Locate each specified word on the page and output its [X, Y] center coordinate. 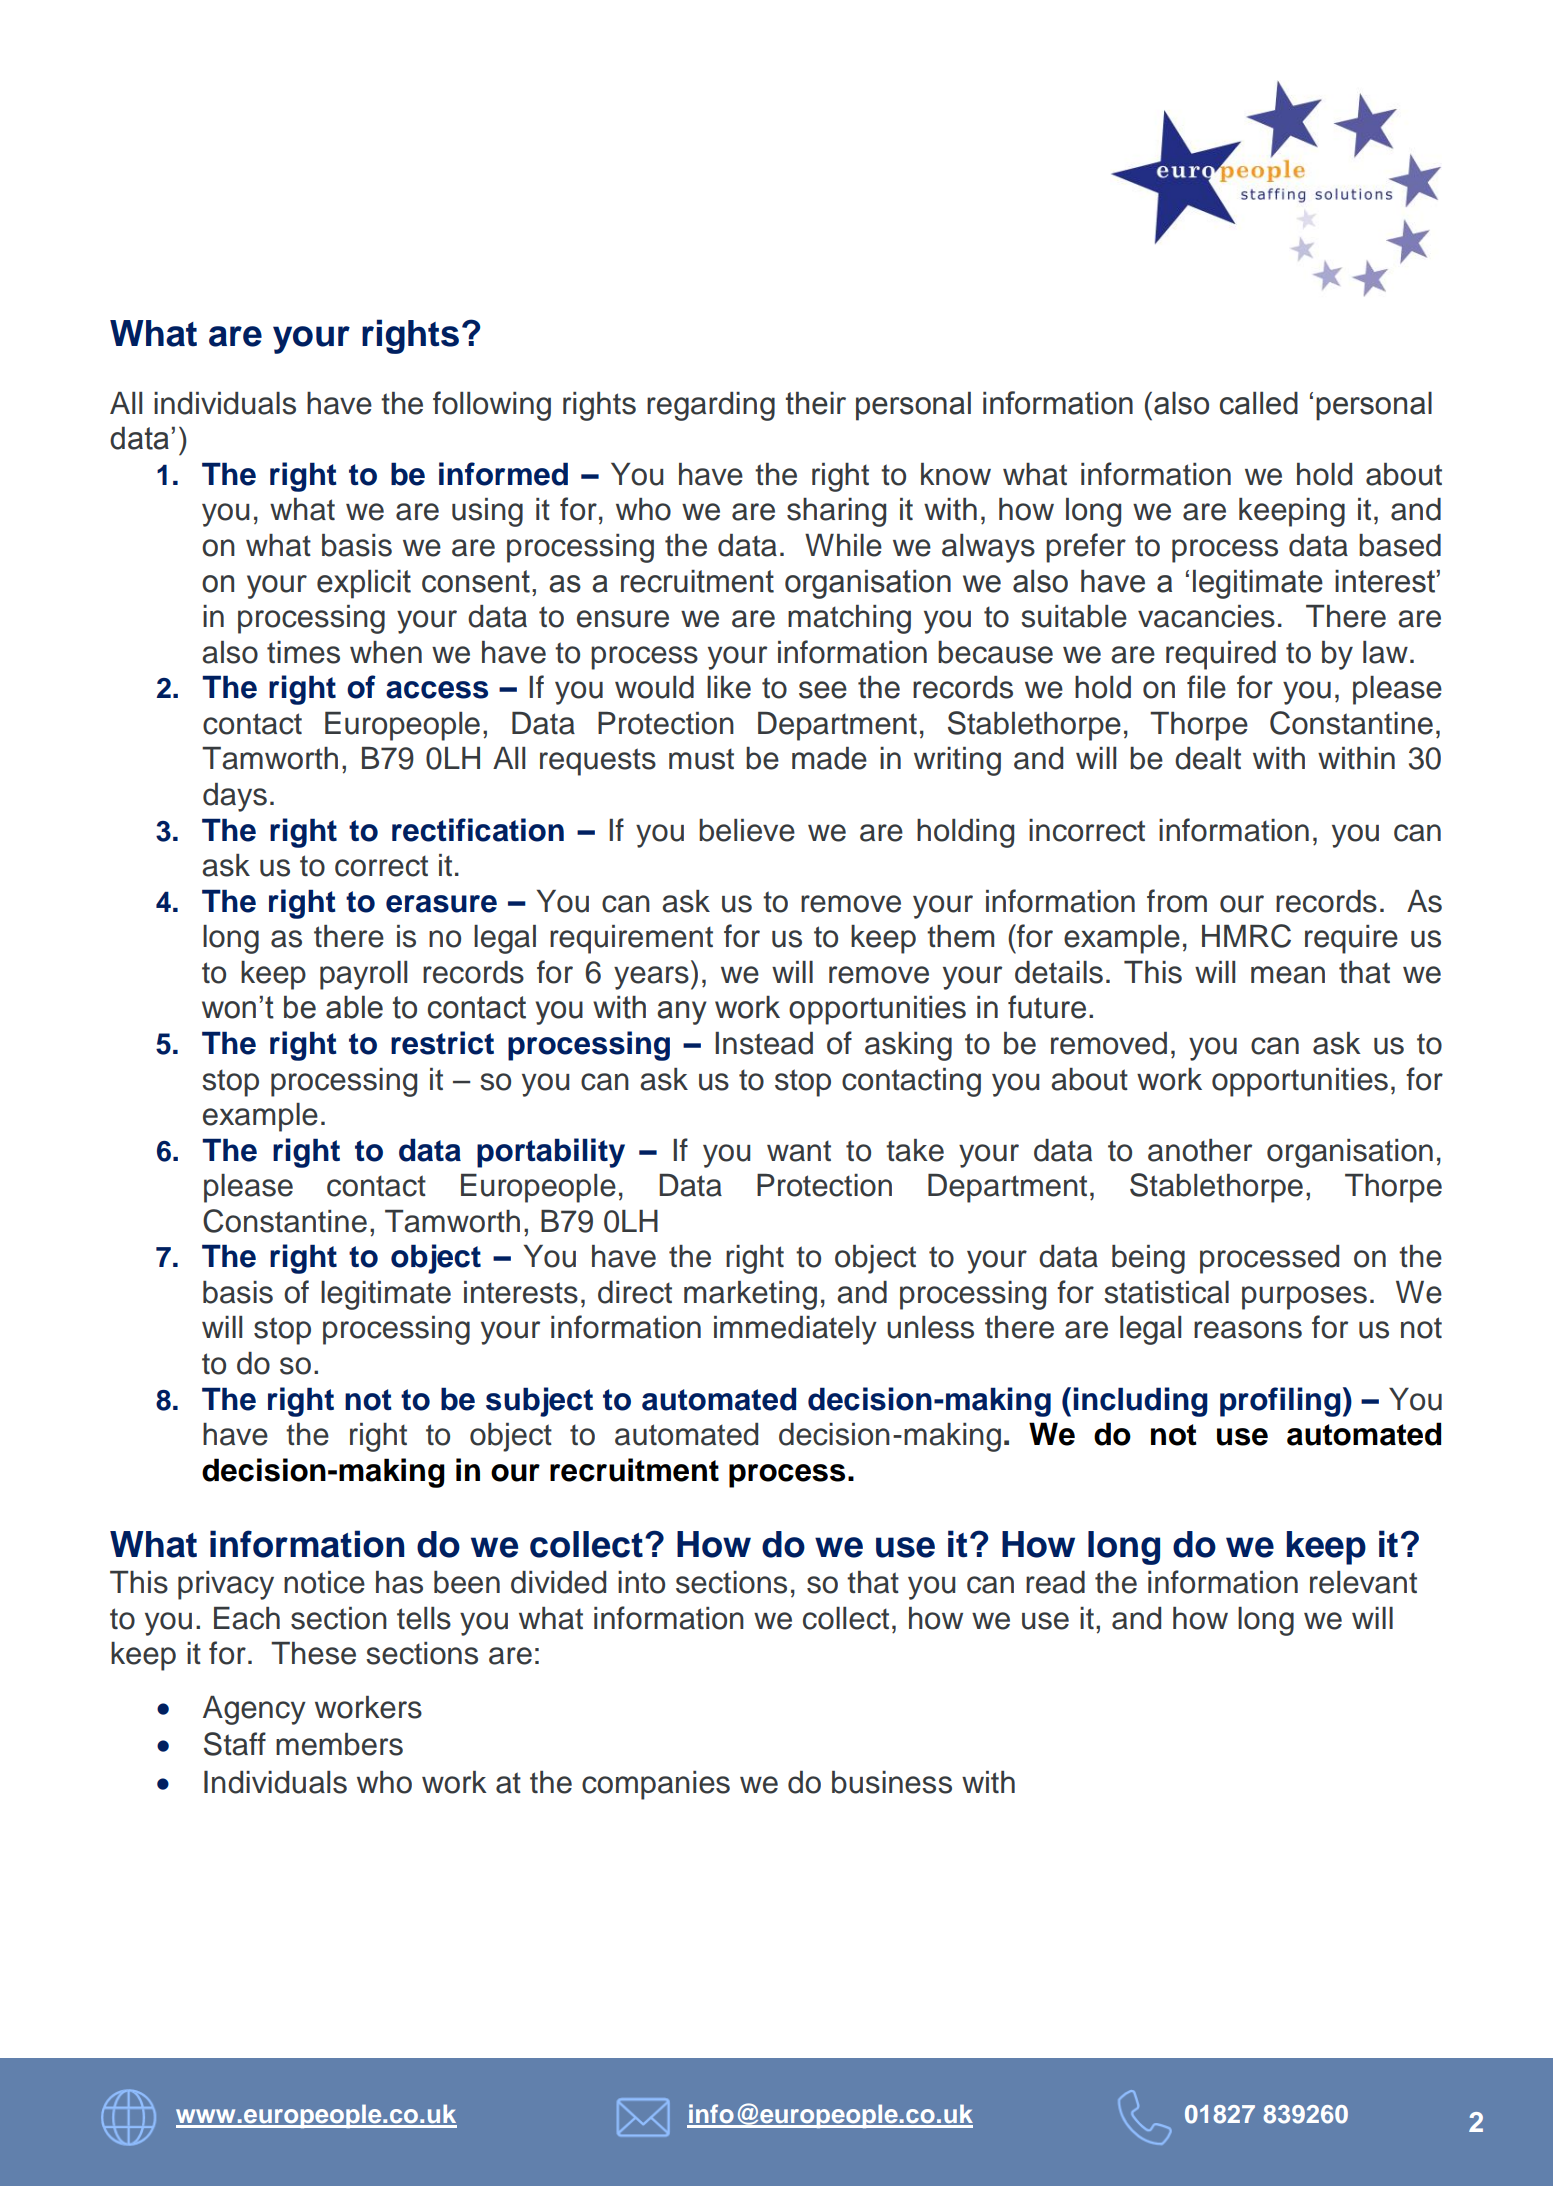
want [799, 1151]
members [339, 1744]
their [816, 403]
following [492, 406]
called [1259, 403]
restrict [442, 1043]
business [892, 1782]
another [1200, 1150]
